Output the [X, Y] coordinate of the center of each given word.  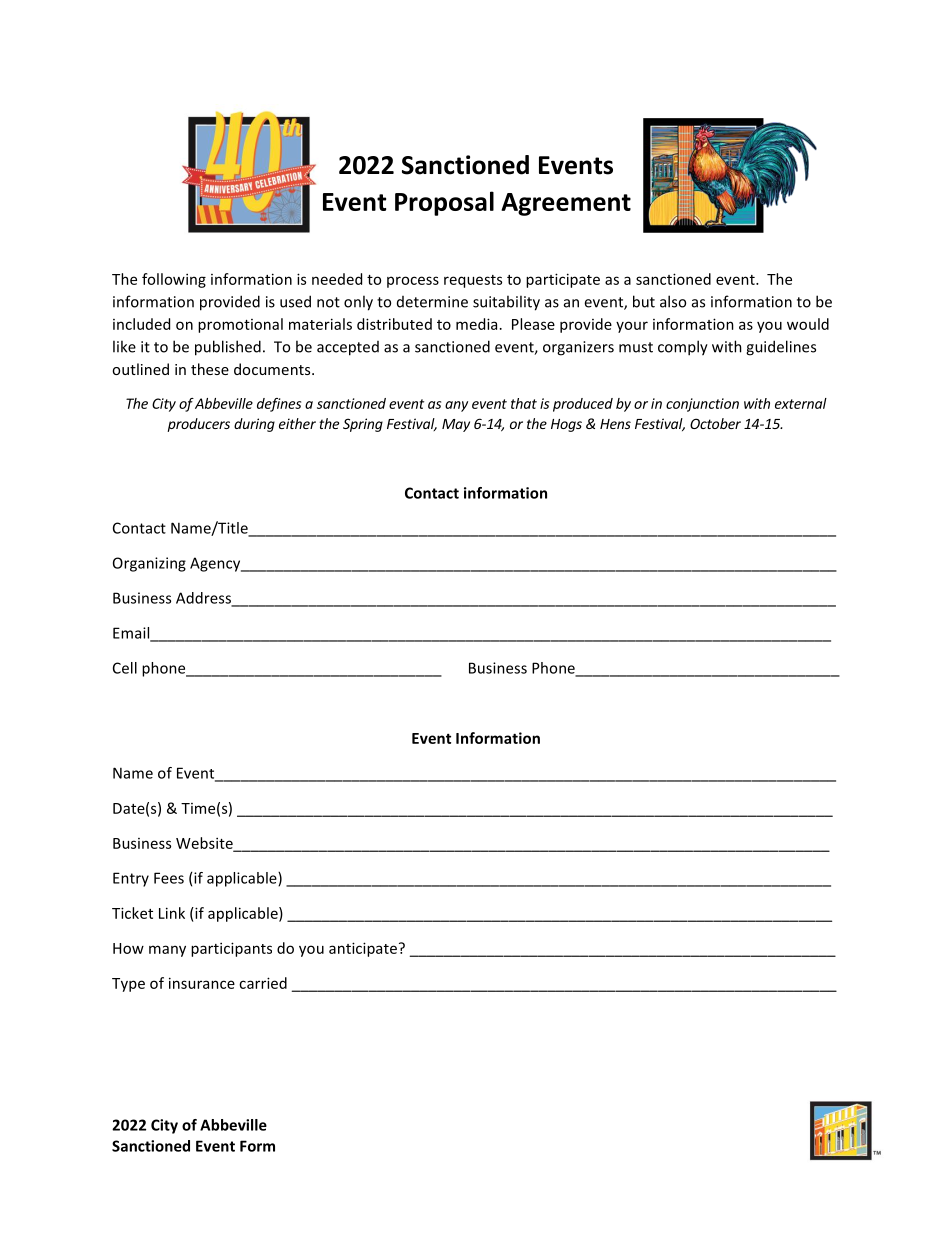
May [456, 425]
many [167, 951]
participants [231, 949]
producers [198, 425]
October [715, 423]
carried [263, 983]
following [174, 280]
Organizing [149, 564]
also [673, 301]
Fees [169, 878]
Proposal [444, 203]
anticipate [364, 949]
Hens [615, 424]
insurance [202, 983]
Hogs [566, 425]
